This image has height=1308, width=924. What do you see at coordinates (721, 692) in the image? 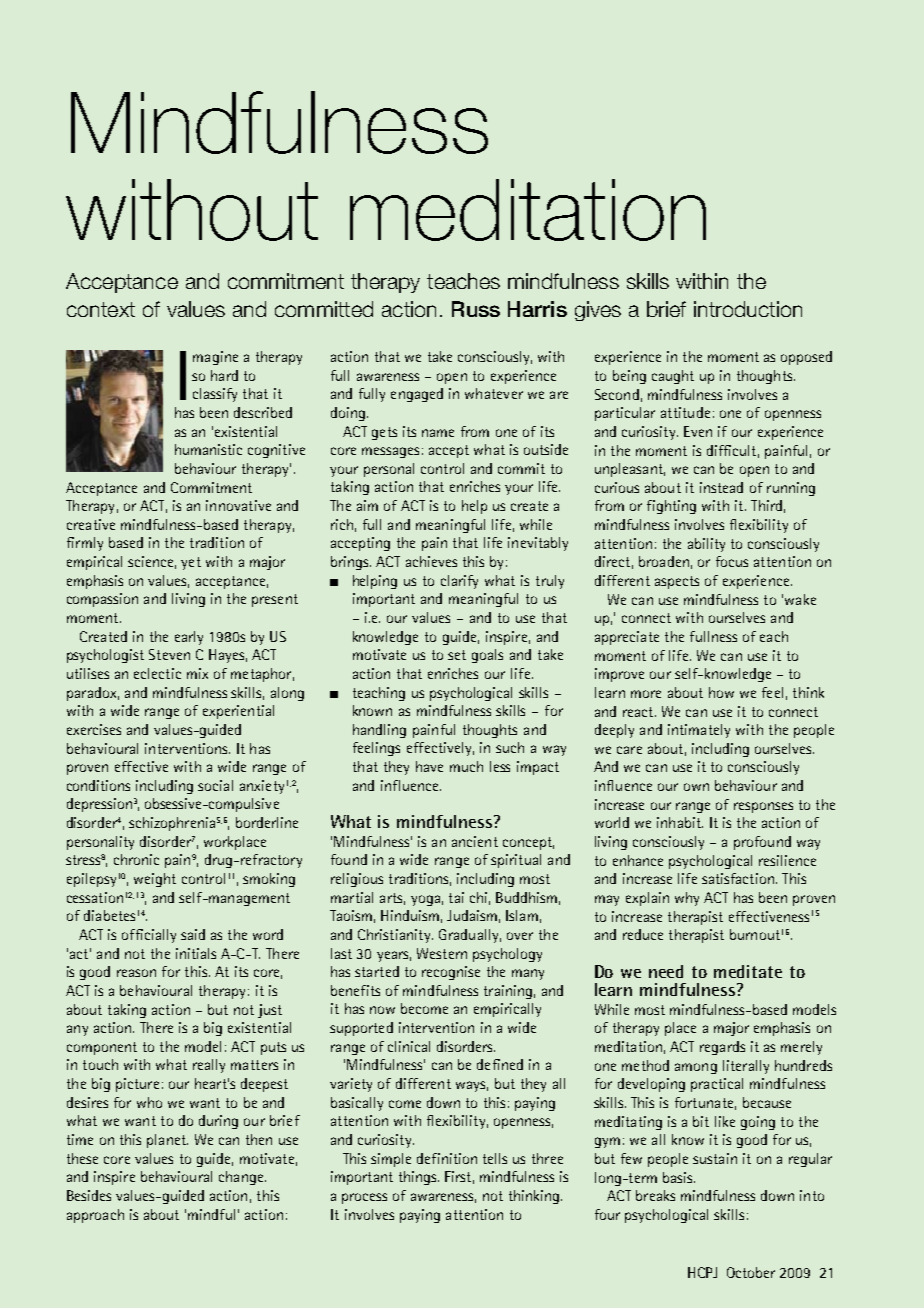
I see `how` at bounding box center [721, 692].
